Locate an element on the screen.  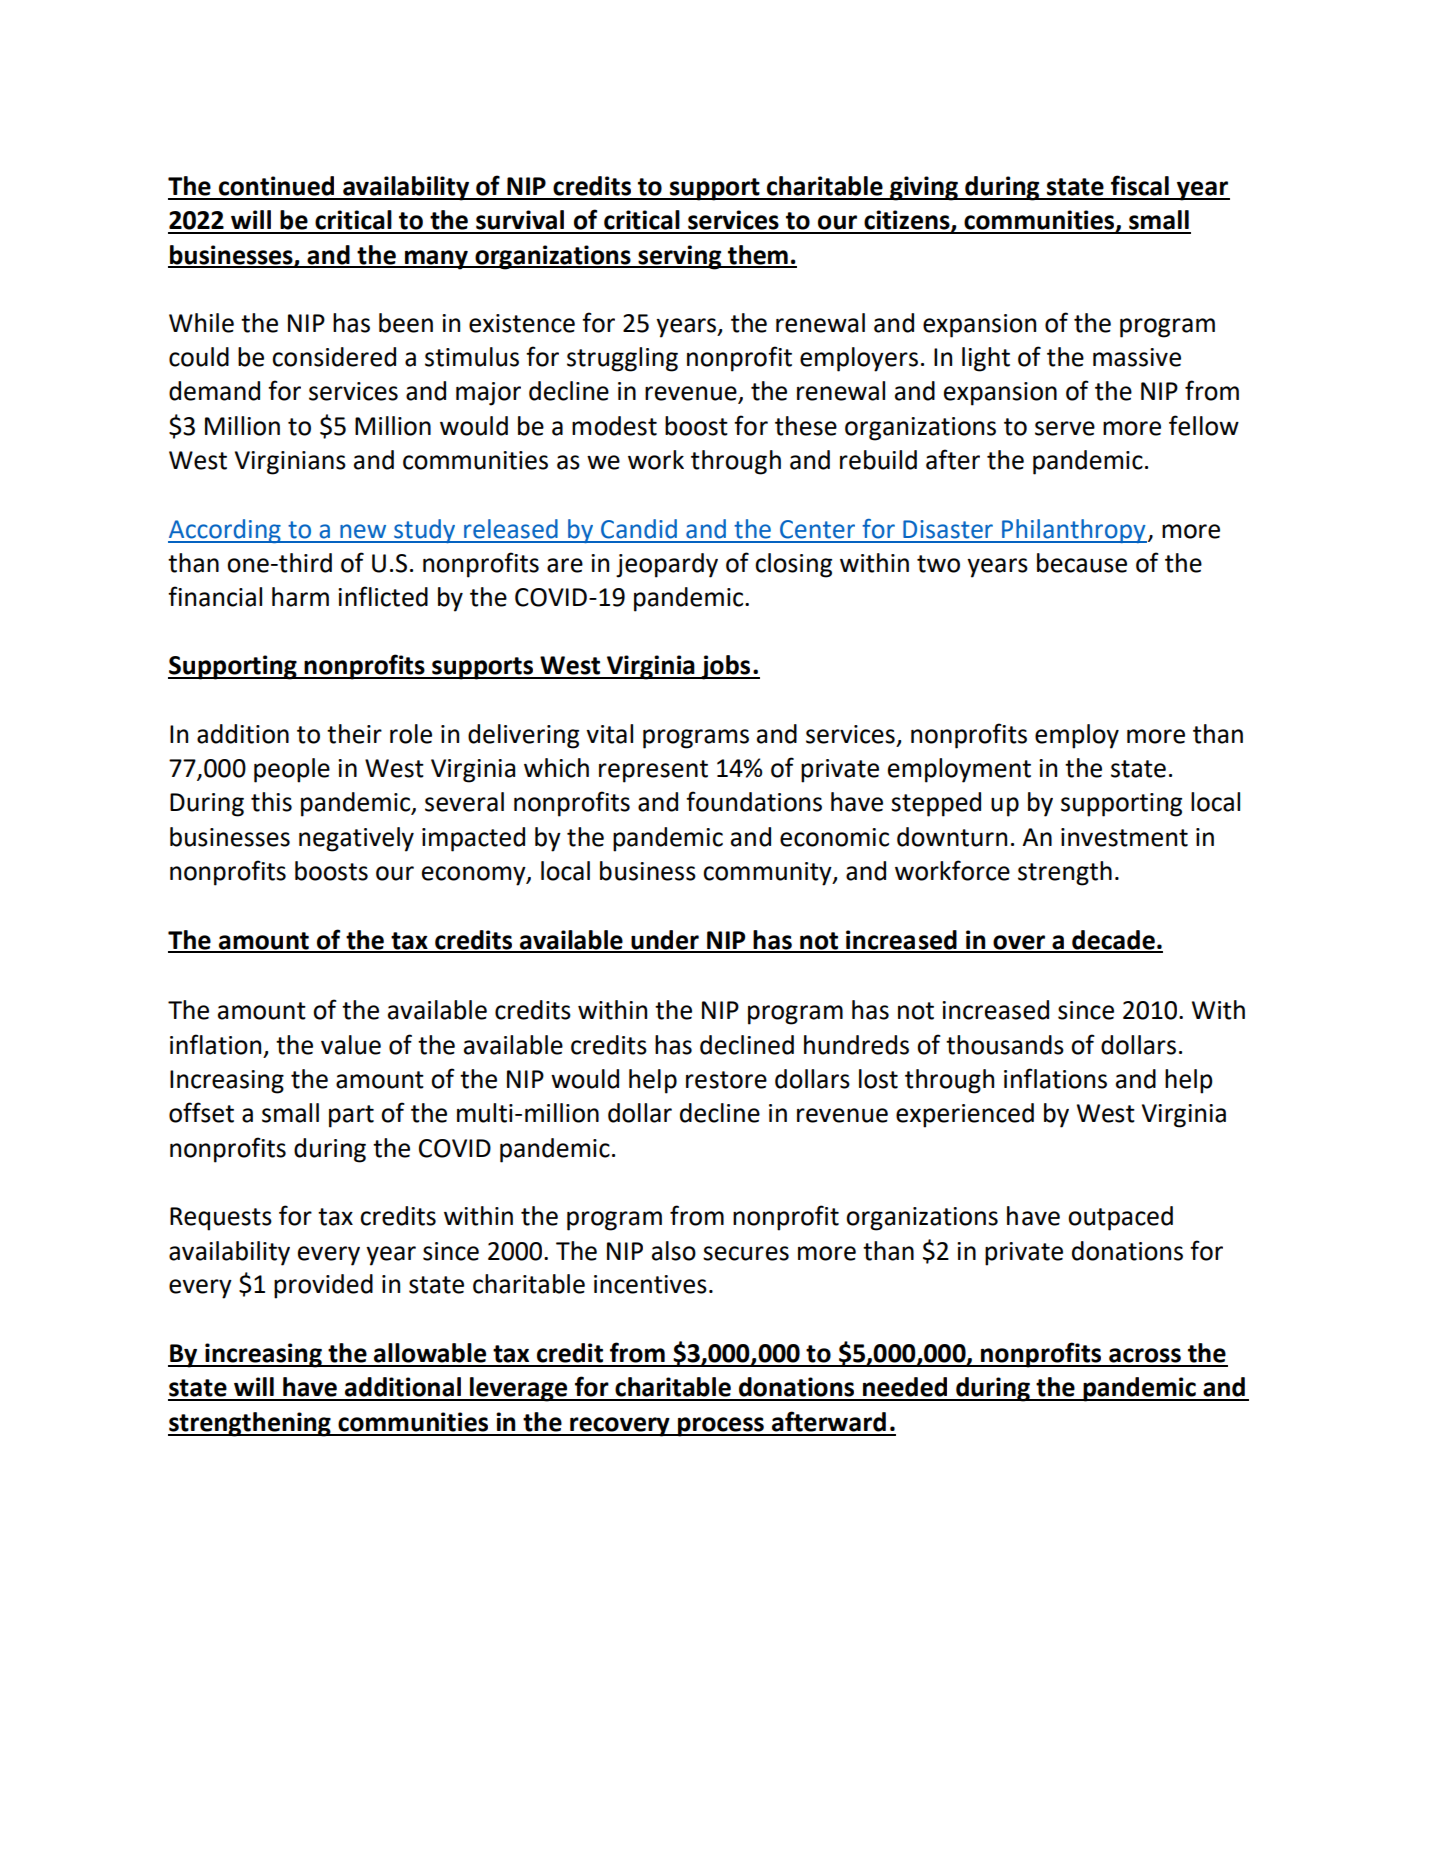
provided is located at coordinates (323, 1286).
